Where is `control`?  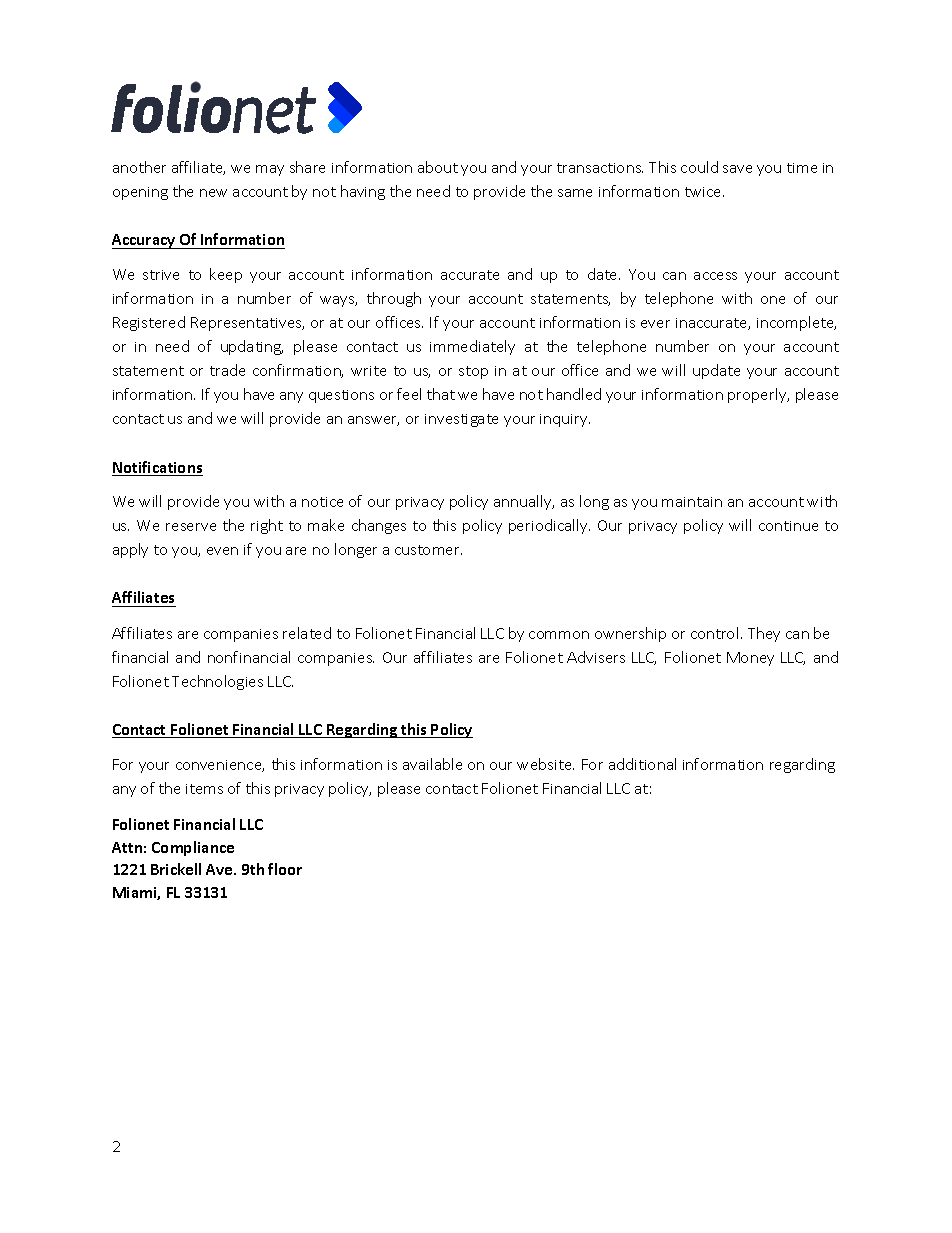
control is located at coordinates (714, 633).
